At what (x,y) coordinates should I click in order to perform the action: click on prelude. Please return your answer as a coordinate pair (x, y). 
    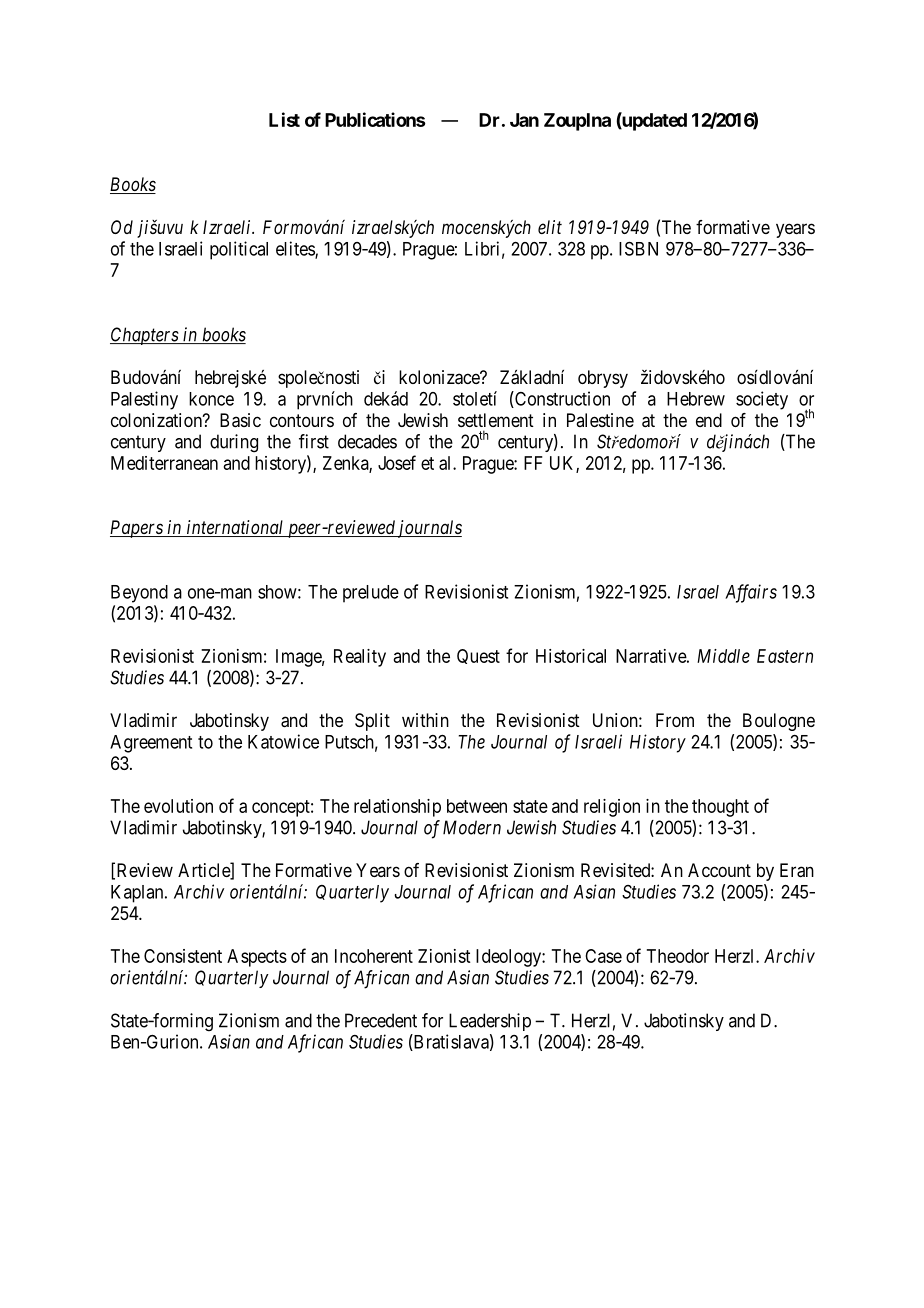
    Looking at the image, I should click on (371, 594).
